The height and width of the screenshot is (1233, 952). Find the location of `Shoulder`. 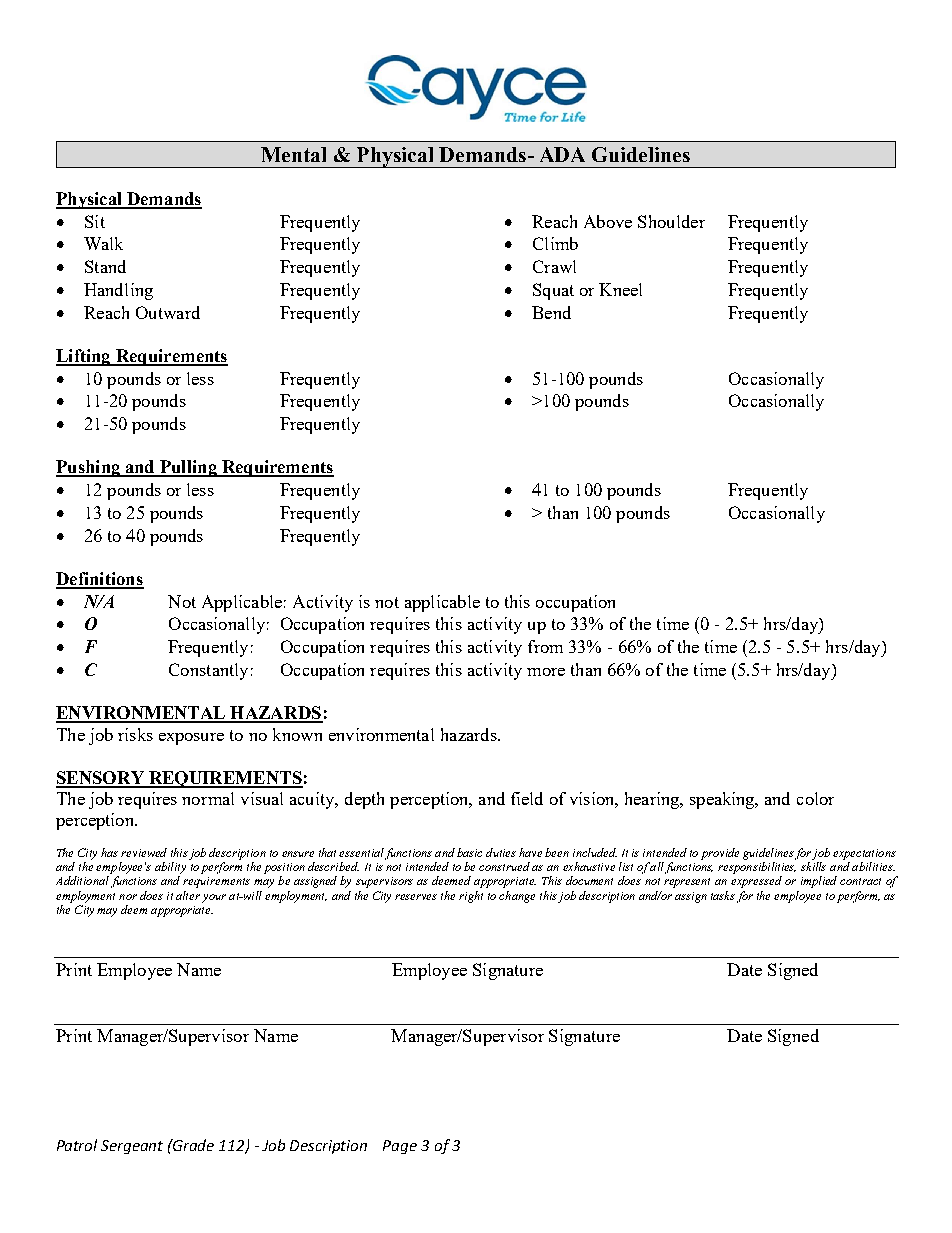

Shoulder is located at coordinates (671, 221).
